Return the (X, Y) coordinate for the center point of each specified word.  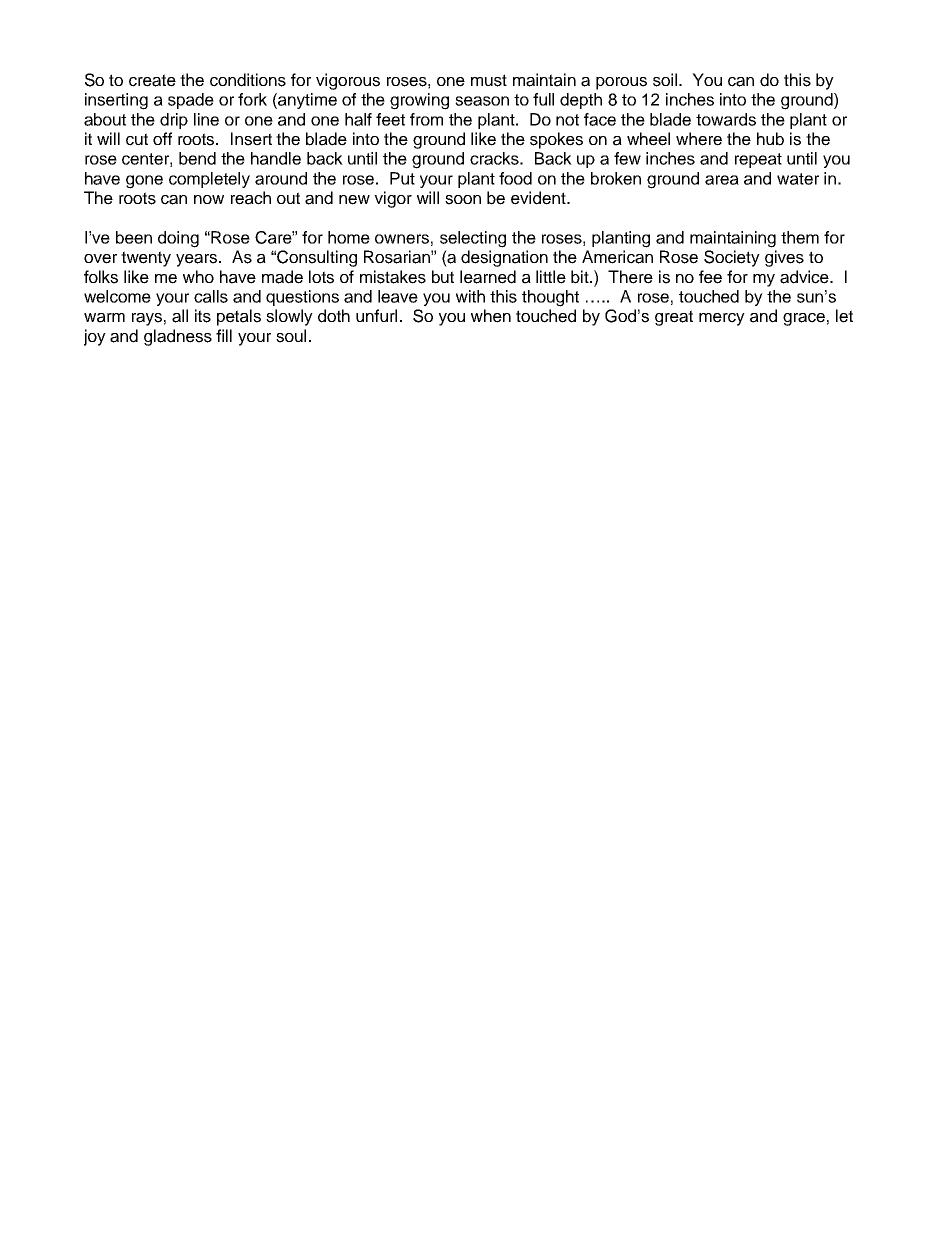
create (152, 80)
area (722, 180)
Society (732, 258)
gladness (178, 337)
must (489, 80)
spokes (556, 140)
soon (463, 200)
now (209, 199)
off (162, 138)
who (198, 276)
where (699, 139)
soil (666, 80)
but (443, 277)
